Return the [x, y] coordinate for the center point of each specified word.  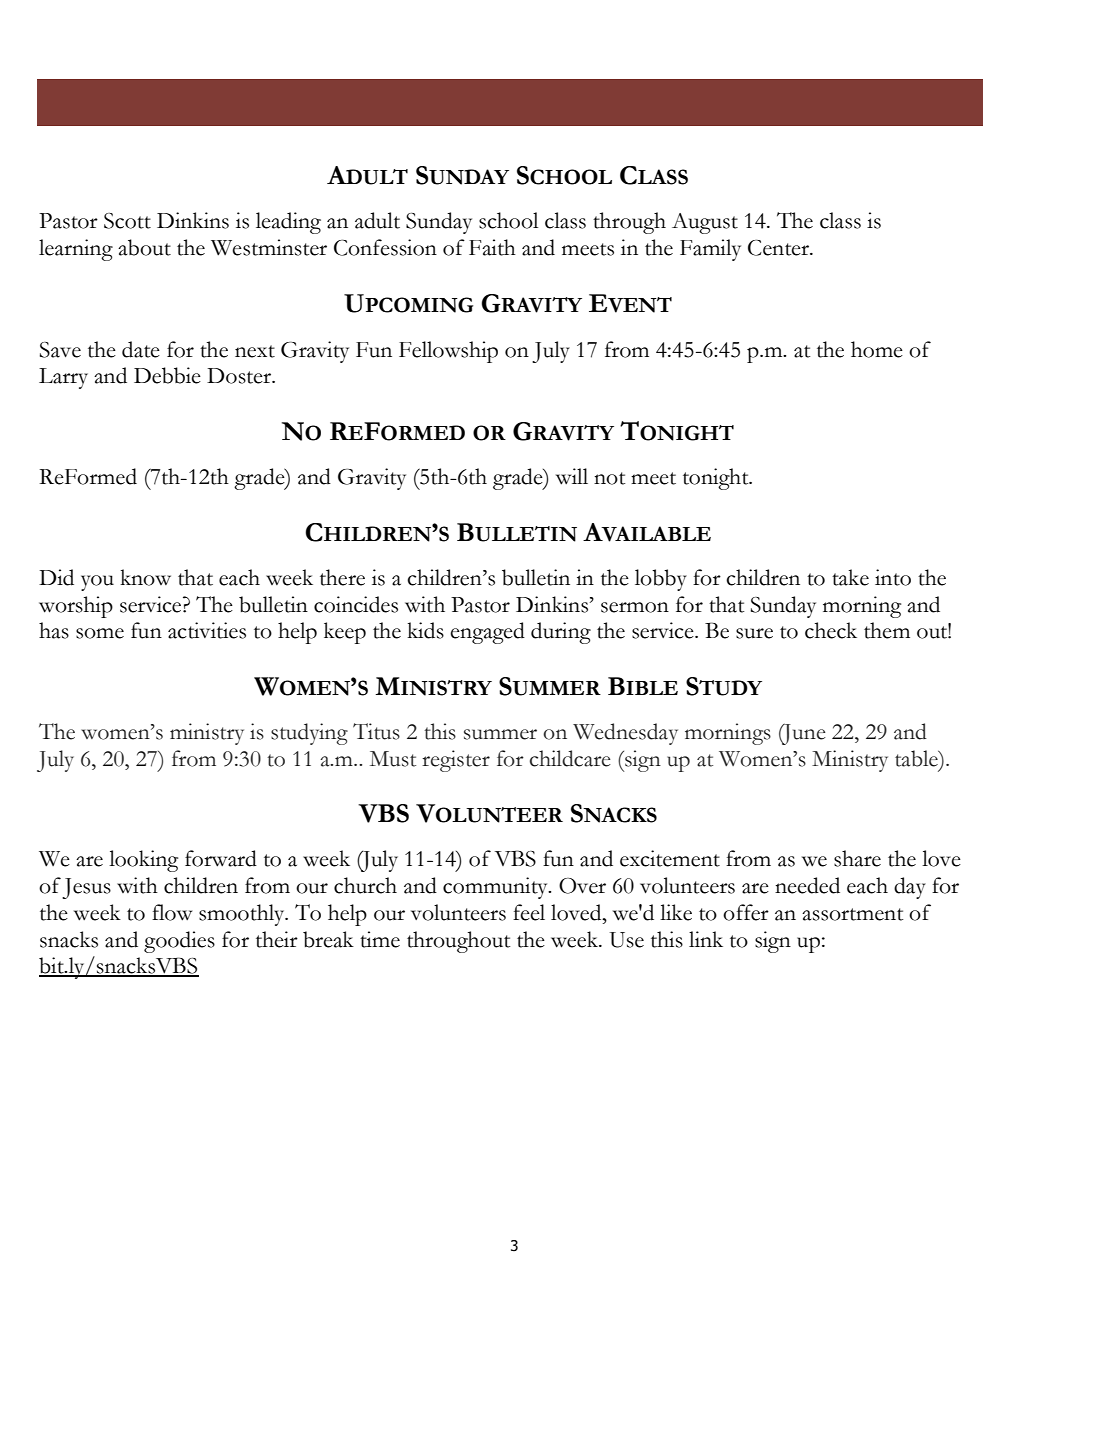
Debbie [167, 375]
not [609, 478]
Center [779, 248]
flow [172, 912]
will [572, 476]
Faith [492, 247]
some [100, 633]
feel [529, 912]
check [831, 630]
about [144, 247]
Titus [376, 731]
